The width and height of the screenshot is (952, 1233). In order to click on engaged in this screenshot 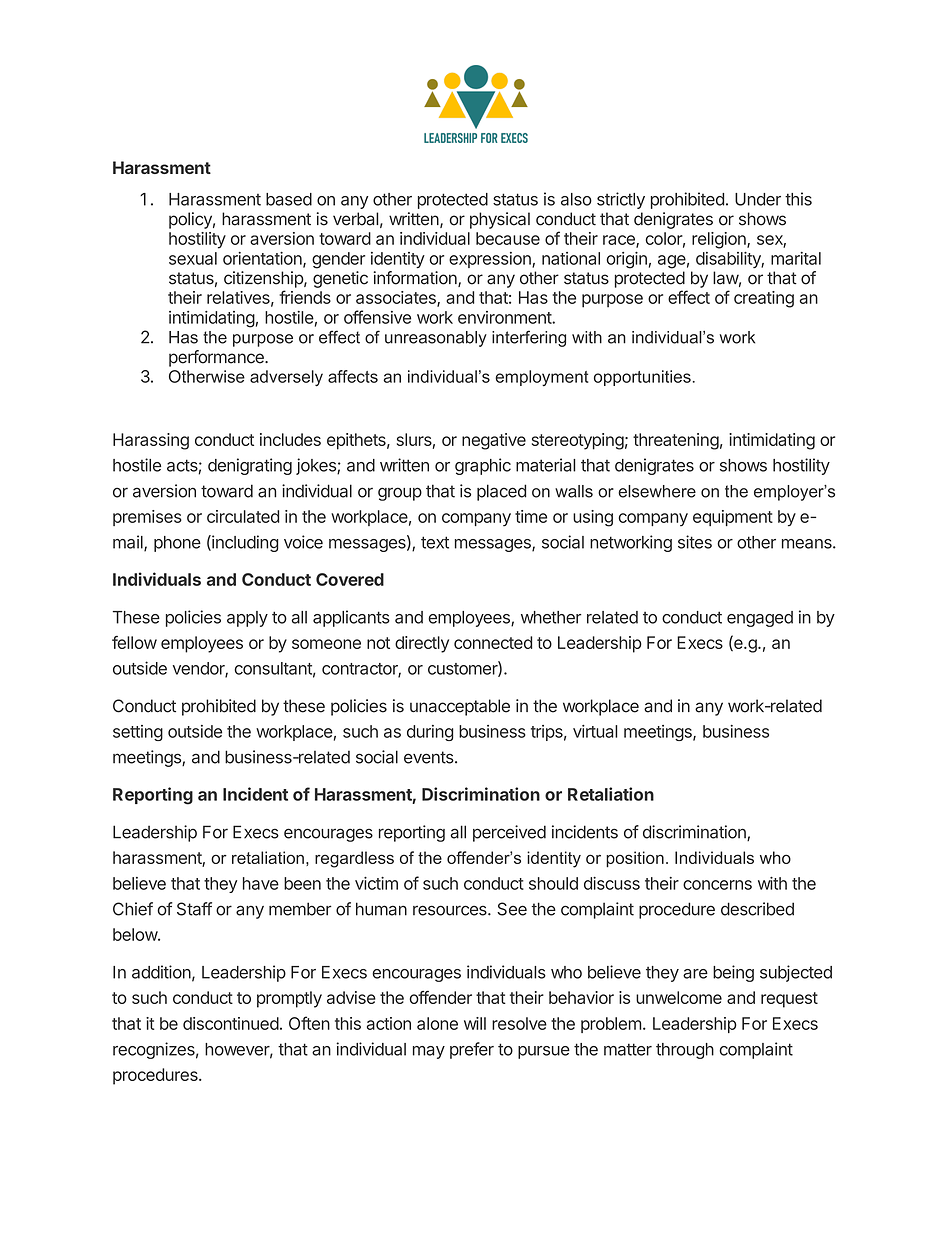, I will do `click(760, 619)`.
